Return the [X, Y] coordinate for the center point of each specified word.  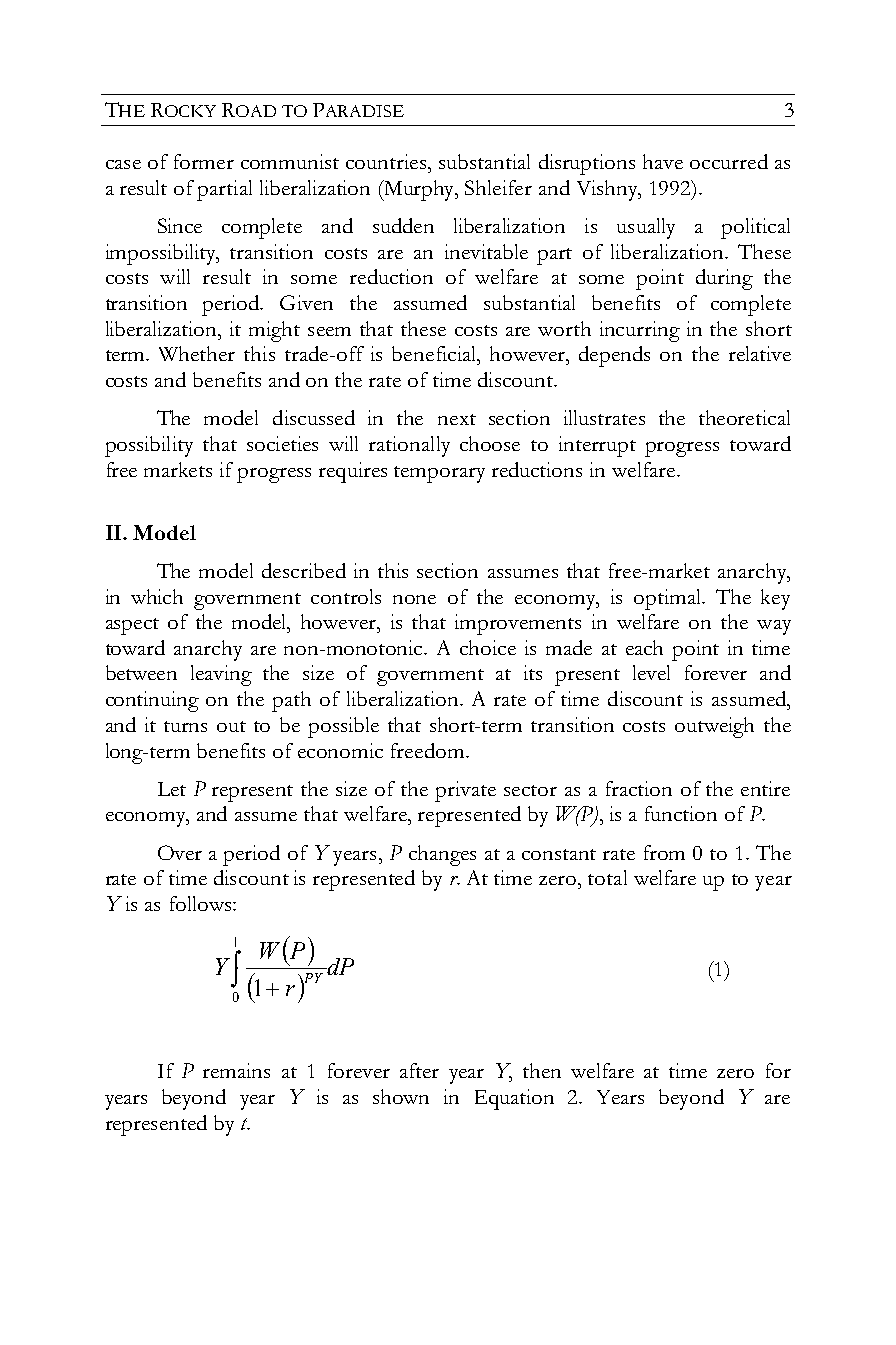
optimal [669, 599]
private [465, 791]
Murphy [419, 190]
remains [236, 1070]
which [157, 596]
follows [202, 903]
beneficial [435, 353]
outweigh [714, 727]
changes [442, 855]
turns [185, 726]
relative [760, 353]
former [204, 161]
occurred [729, 161]
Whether [197, 353]
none [414, 599]
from [664, 852]
